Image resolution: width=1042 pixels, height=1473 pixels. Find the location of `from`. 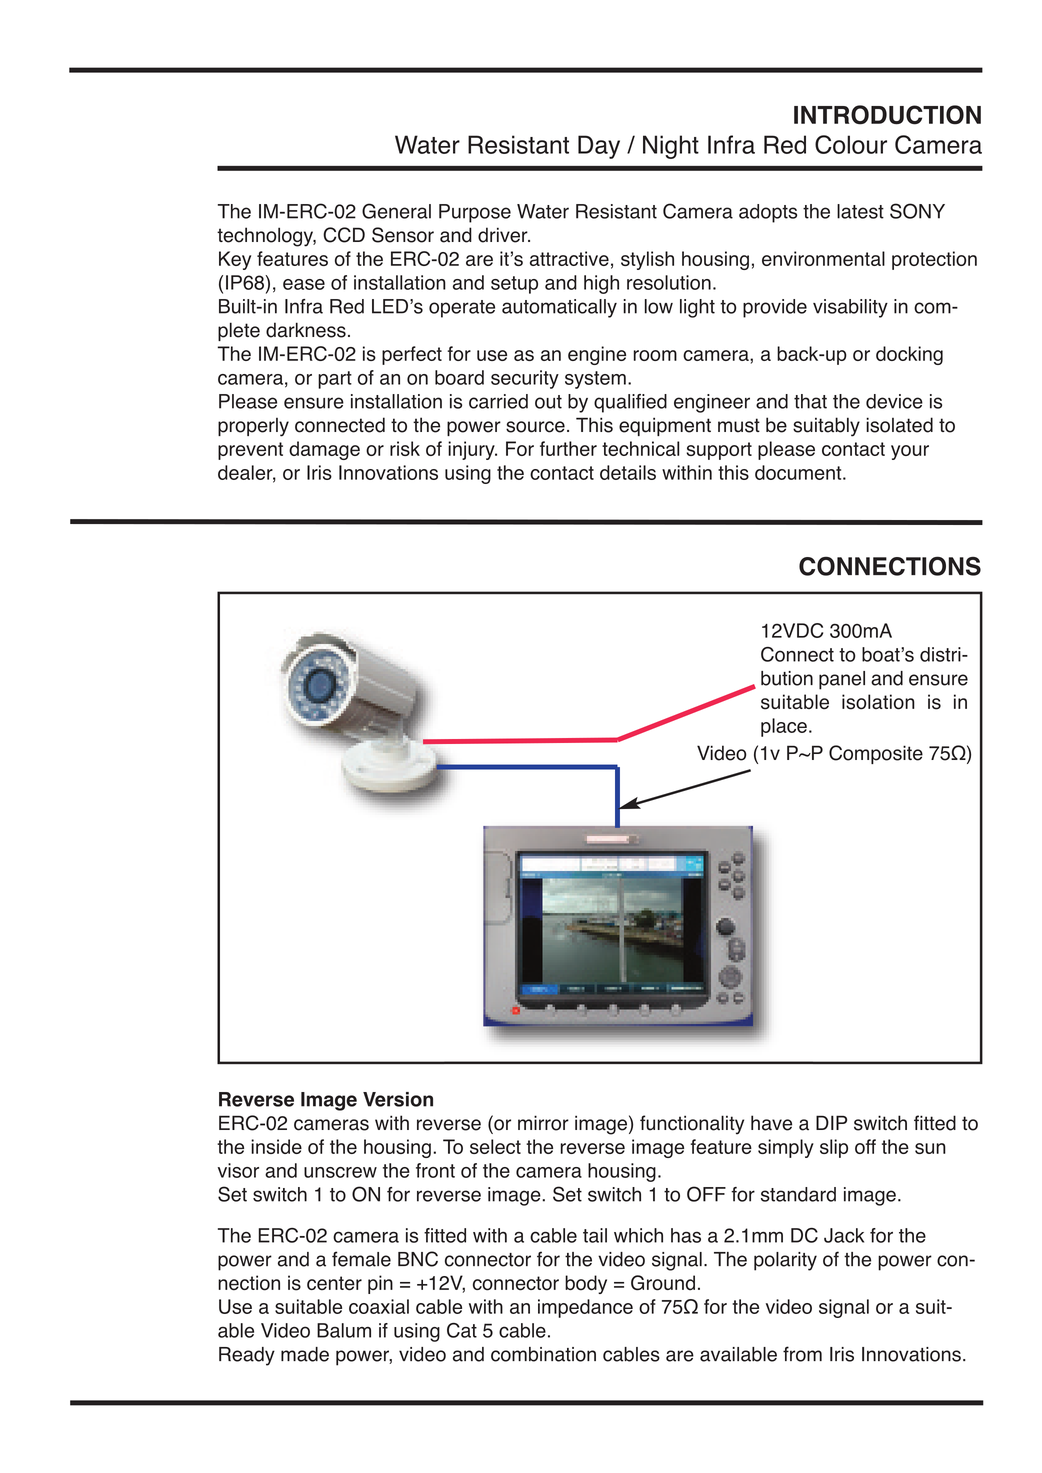

from is located at coordinates (802, 1354).
